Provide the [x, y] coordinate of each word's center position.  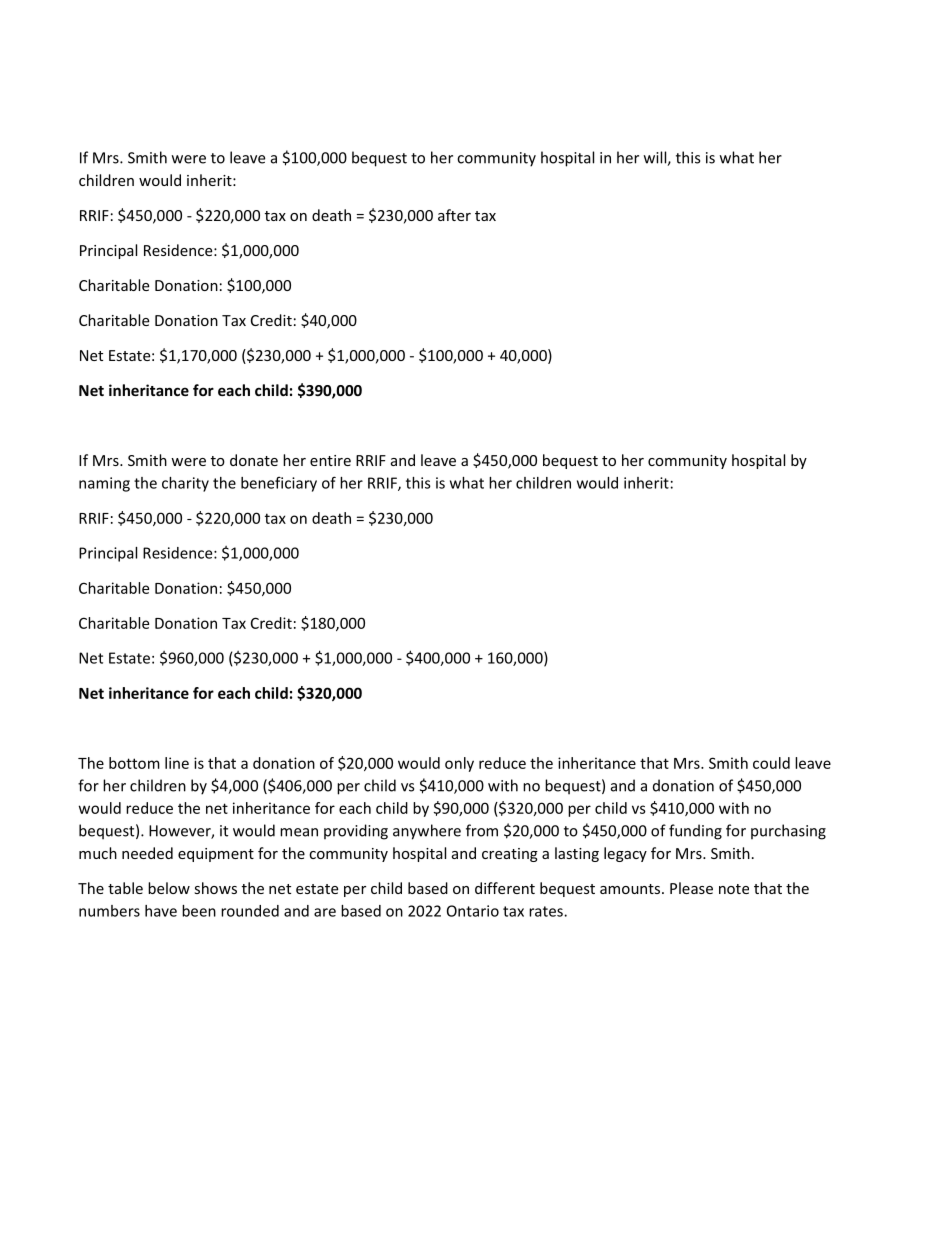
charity [185, 484]
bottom [134, 763]
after [454, 215]
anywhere [427, 832]
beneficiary [279, 484]
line [177, 763]
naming [104, 484]
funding [695, 832]
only [459, 764]
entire [330, 460]
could [771, 763]
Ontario [473, 911]
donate [254, 460]
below [169, 888]
